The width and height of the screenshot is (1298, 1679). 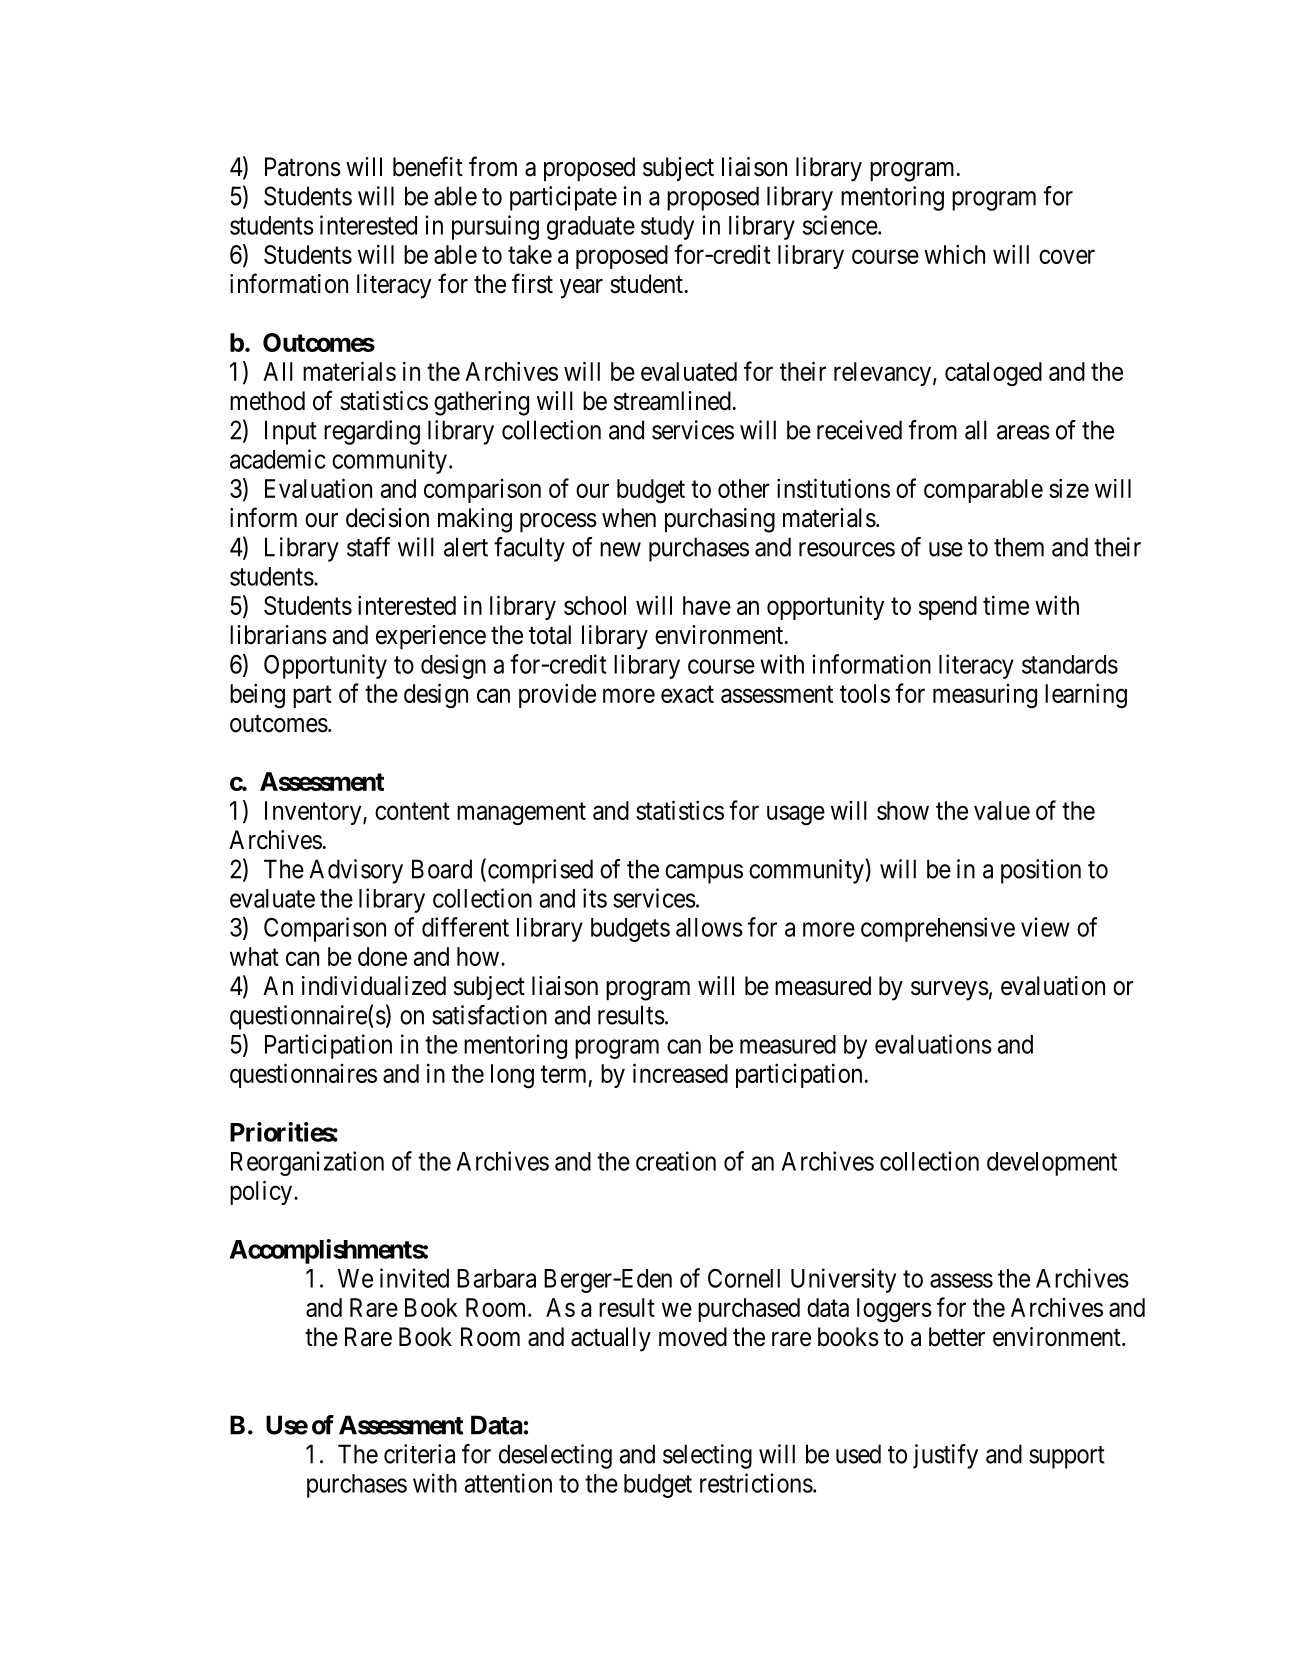 I want to click on Patrons, so click(x=303, y=167).
